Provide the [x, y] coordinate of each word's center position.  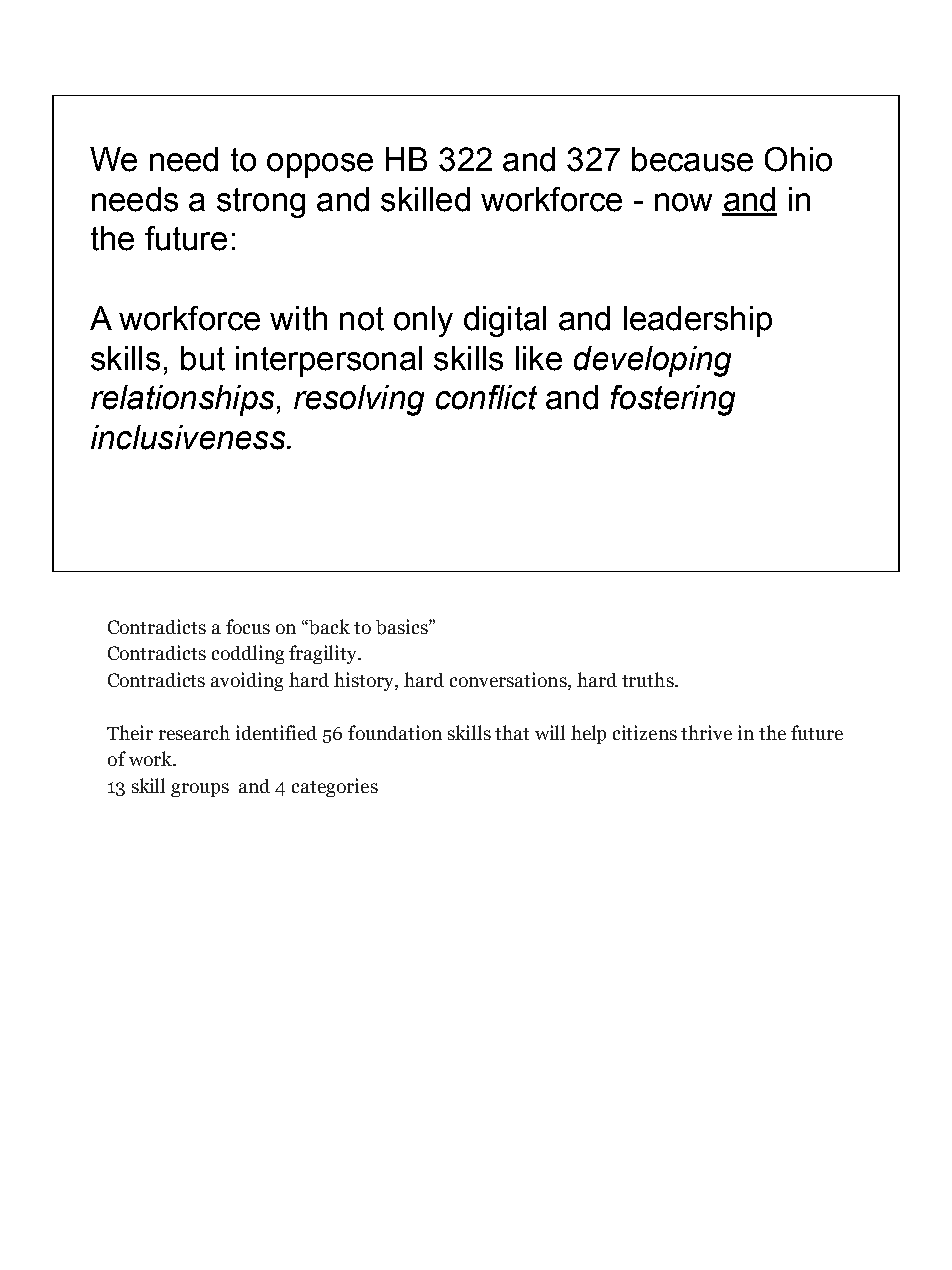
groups [200, 790]
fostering [673, 400]
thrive [706, 732]
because [692, 159]
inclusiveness [189, 437]
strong [261, 203]
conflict [486, 397]
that [512, 732]
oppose [320, 165]
